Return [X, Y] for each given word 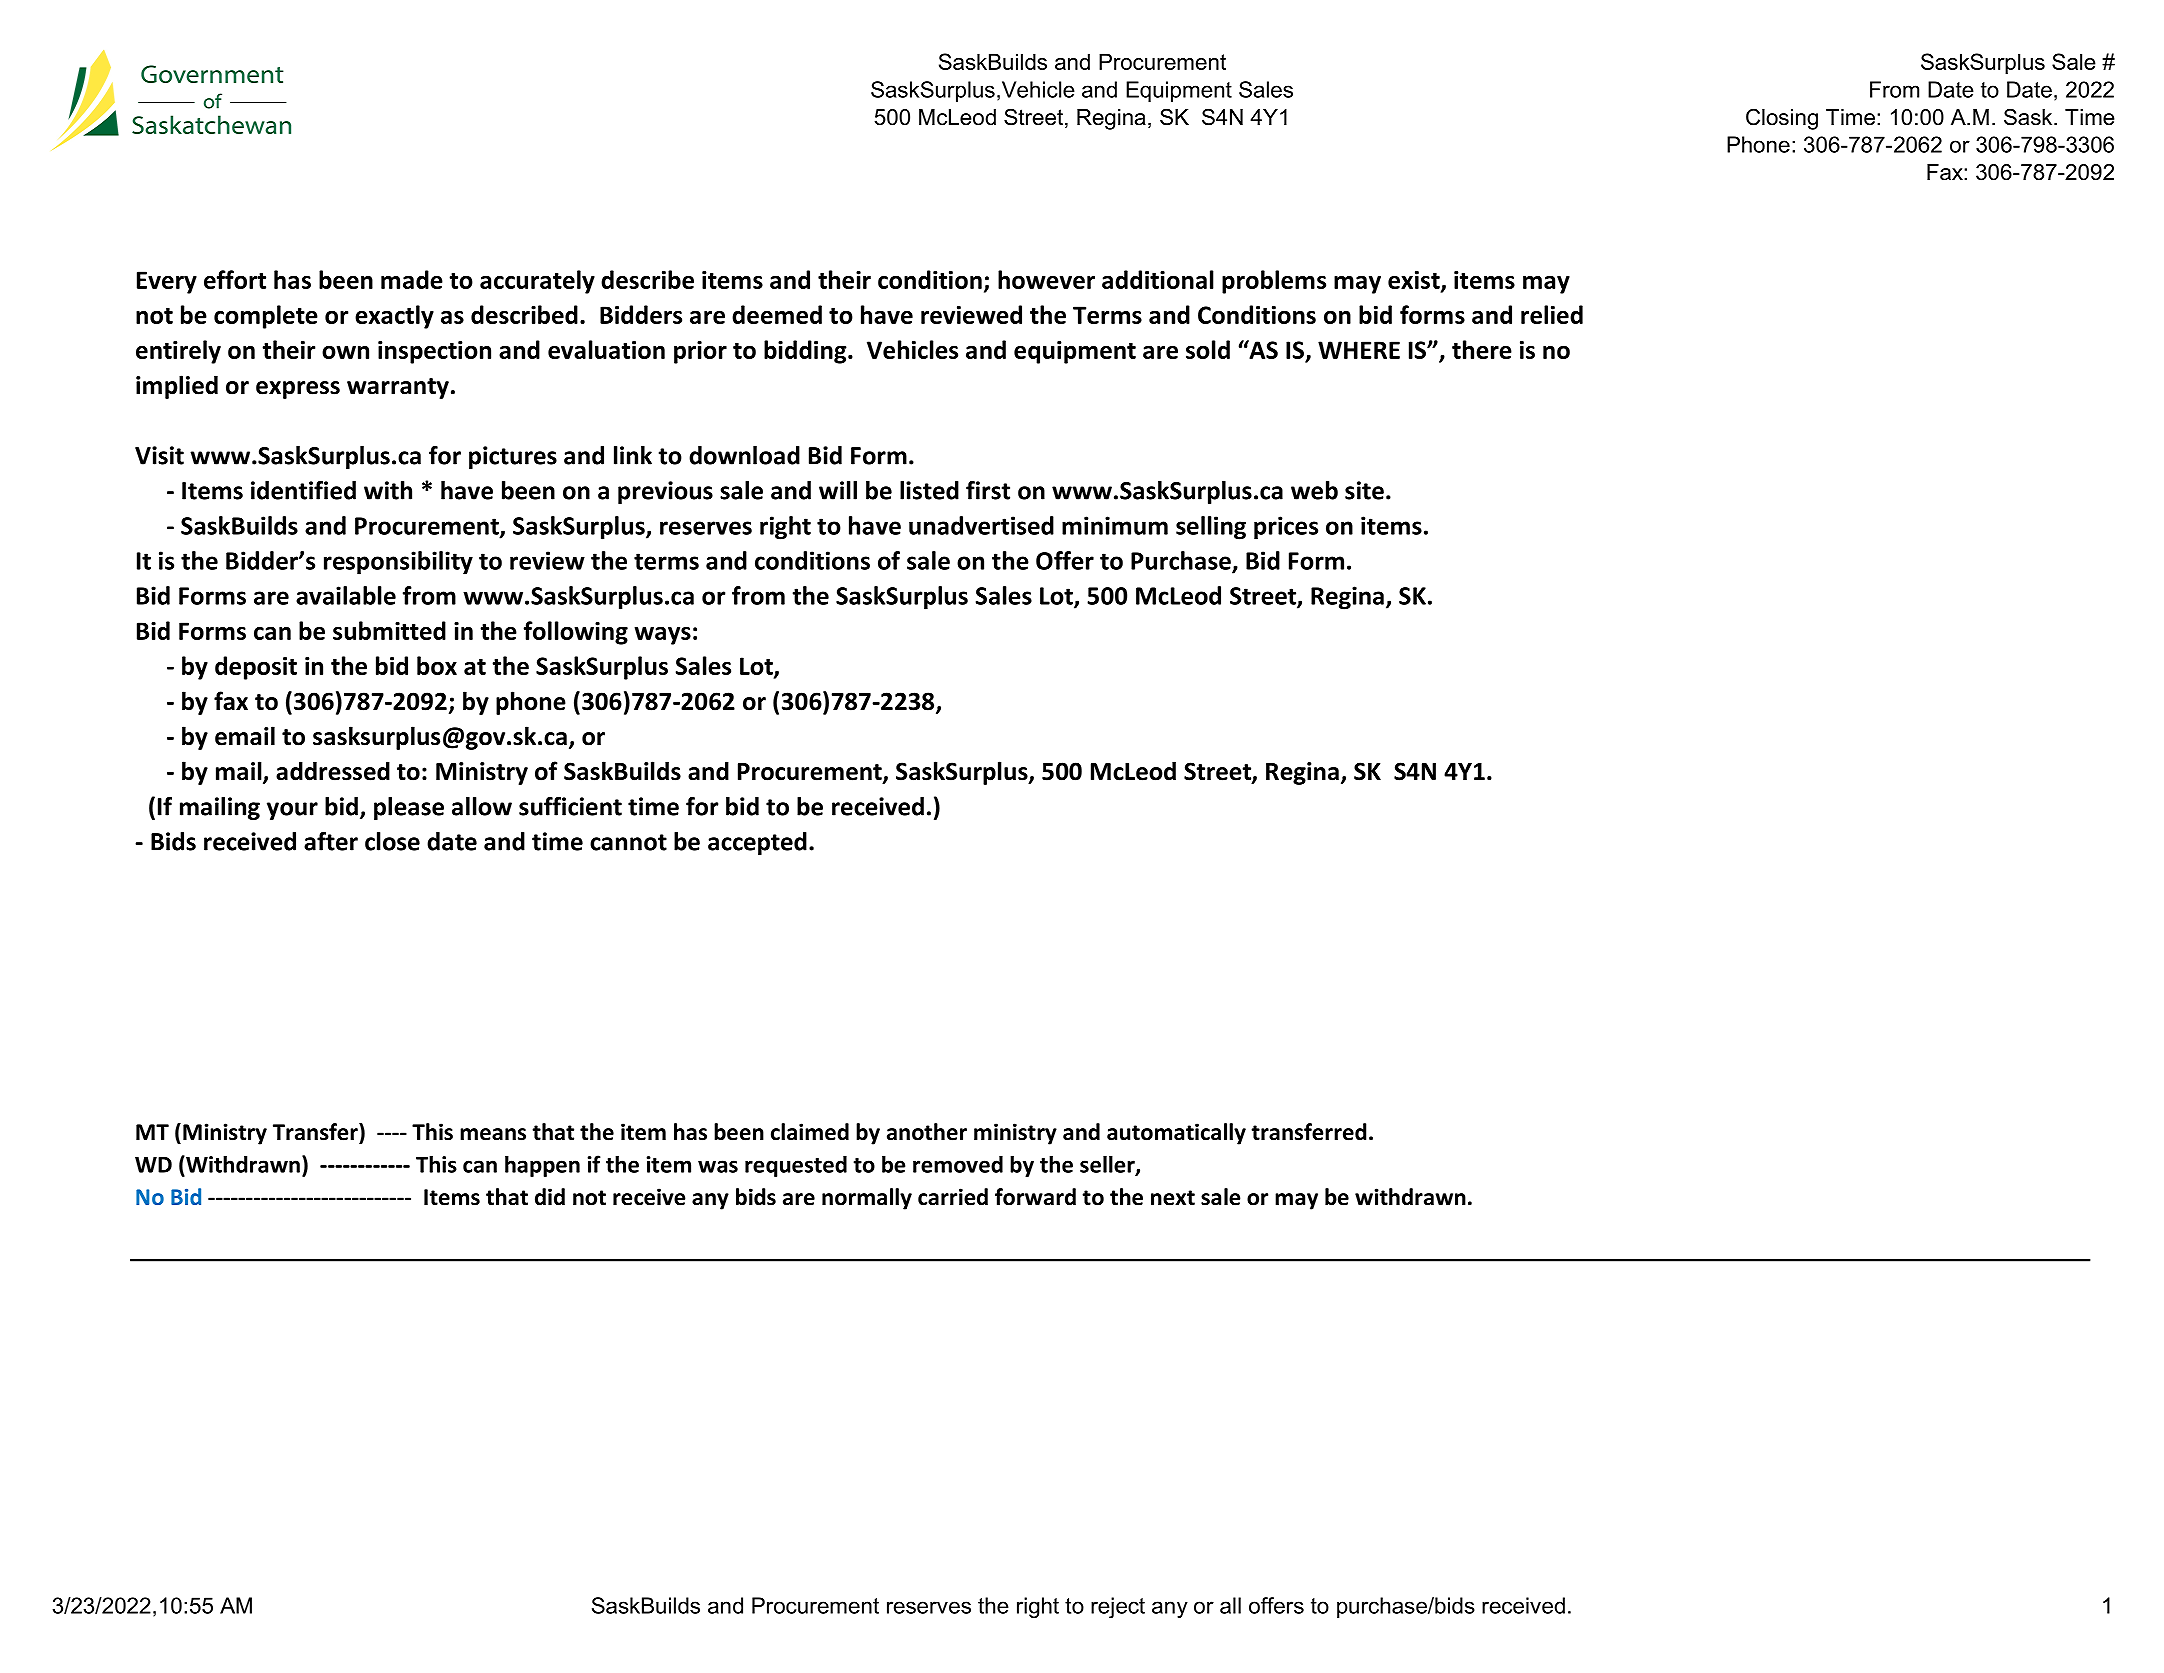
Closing [1782, 119]
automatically [1176, 1134]
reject [1118, 1607]
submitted [389, 630]
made [412, 279]
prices [1286, 528]
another [927, 1132]
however [1046, 279]
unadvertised [981, 525]
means [493, 1134]
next [1173, 1198]
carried [953, 1197]
